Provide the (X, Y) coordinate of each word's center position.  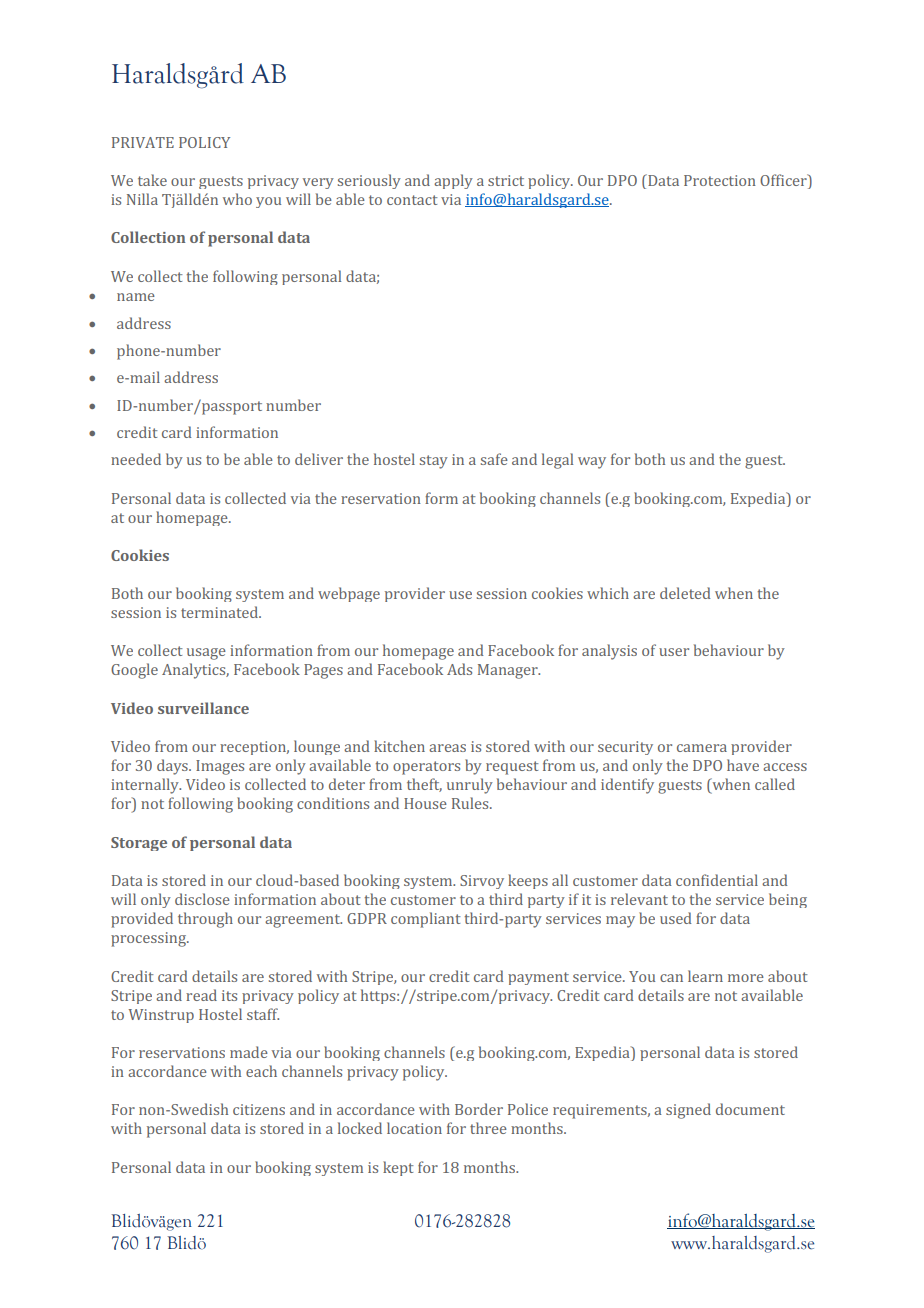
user (674, 652)
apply (453, 181)
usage (206, 654)
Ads (459, 669)
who (237, 199)
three (488, 1128)
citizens (259, 1109)
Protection (720, 180)
